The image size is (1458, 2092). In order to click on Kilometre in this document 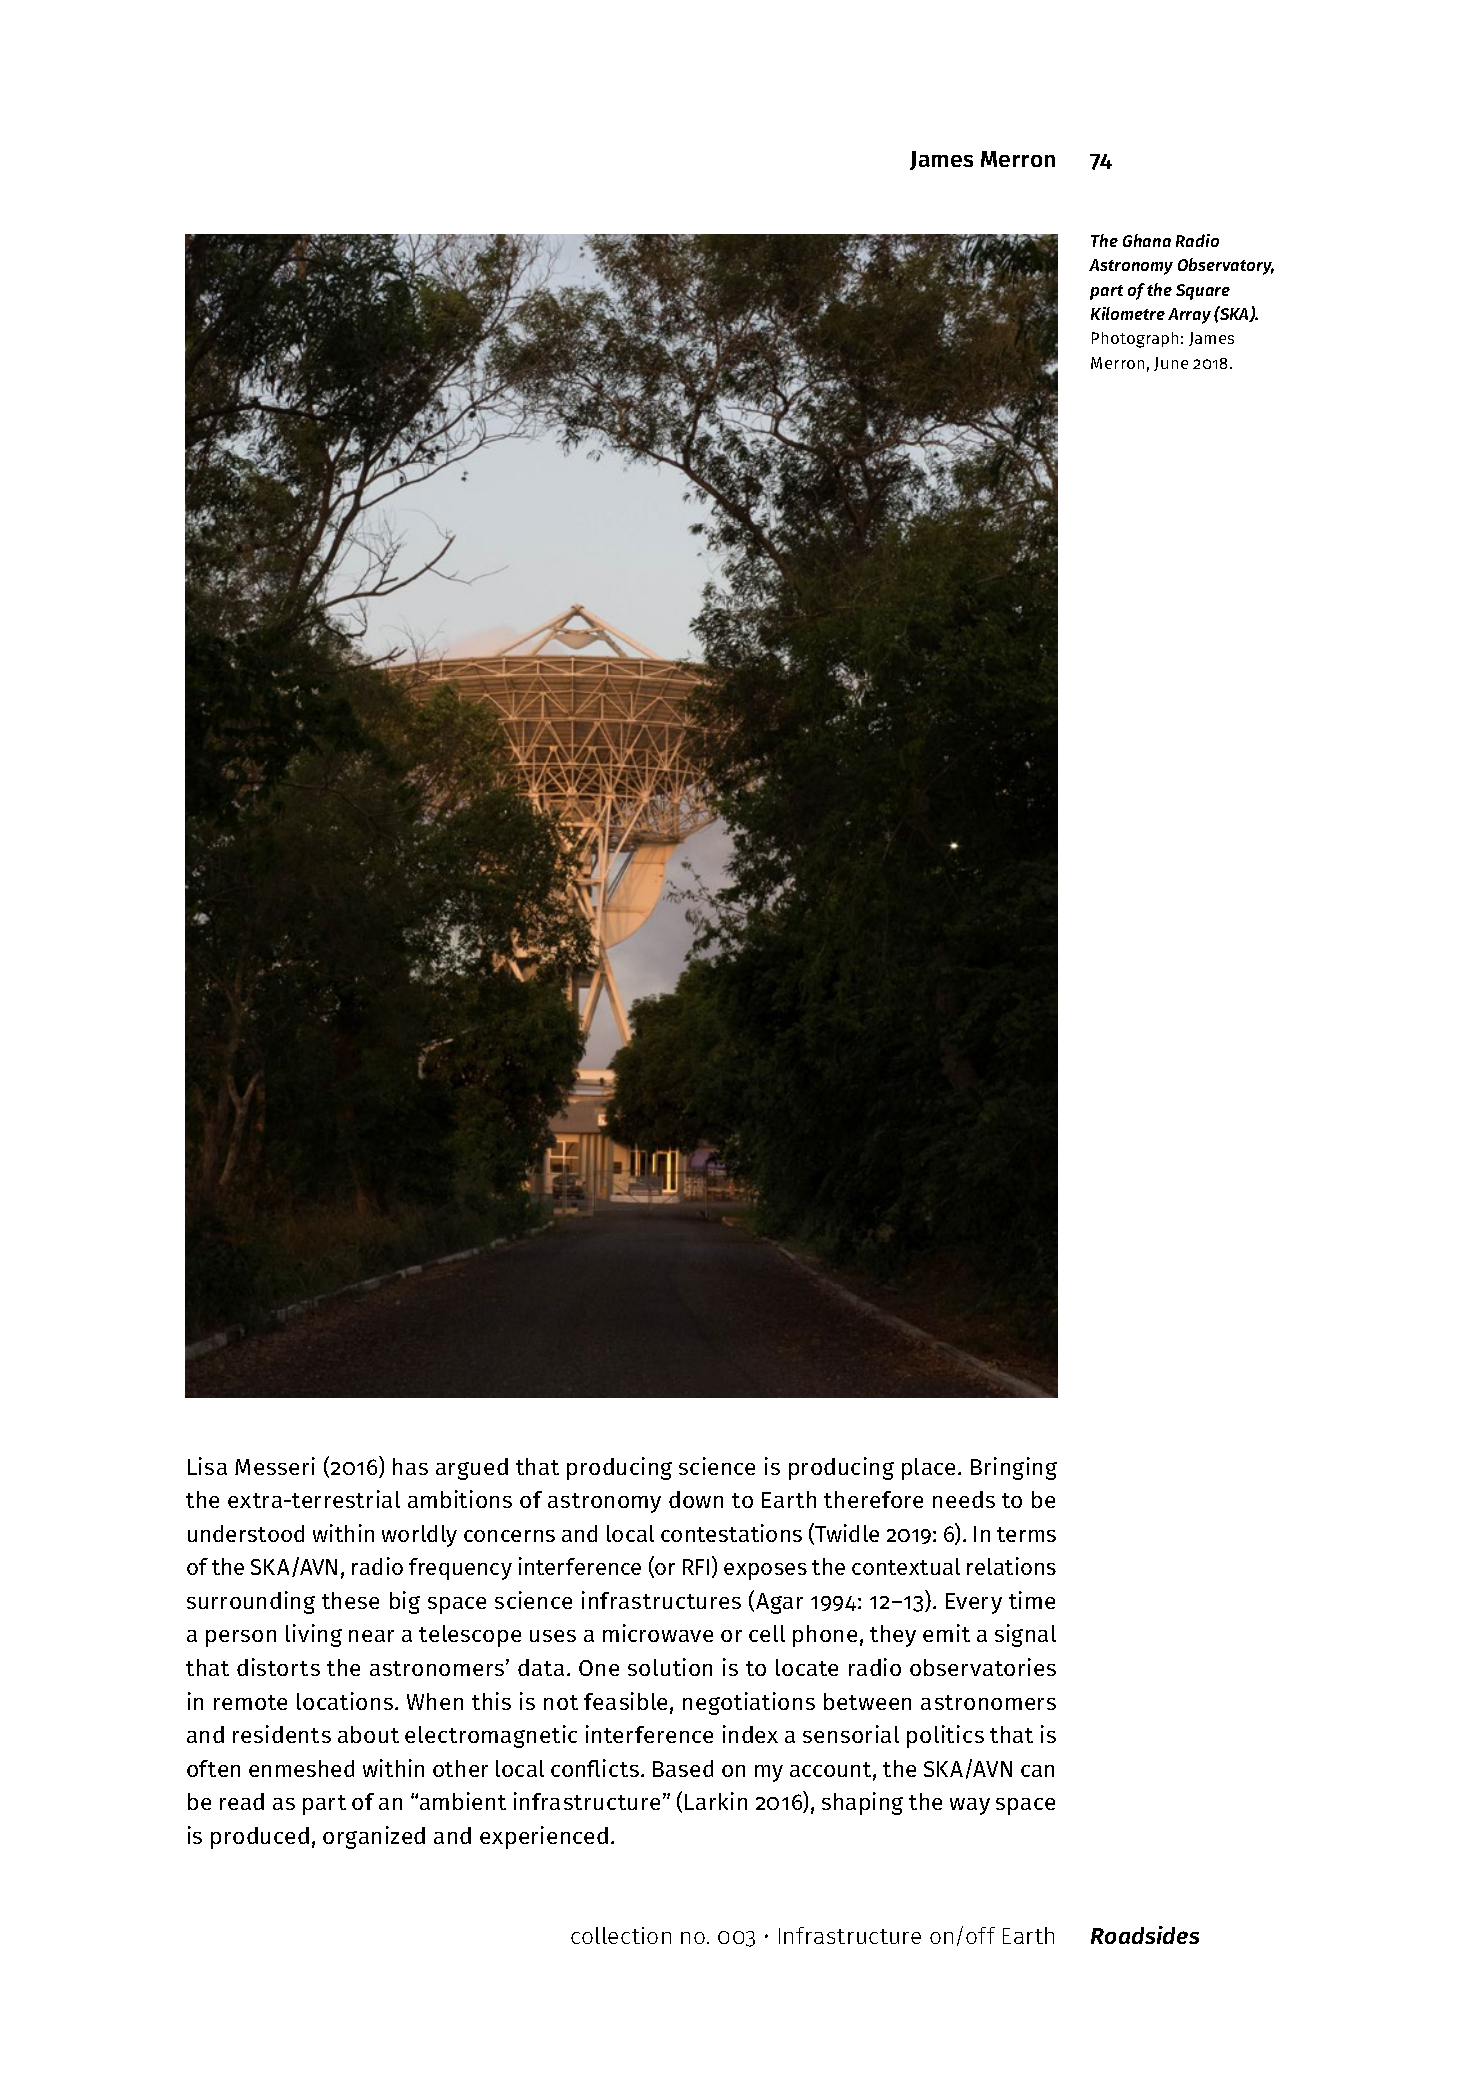, I will do `click(1128, 313)`.
